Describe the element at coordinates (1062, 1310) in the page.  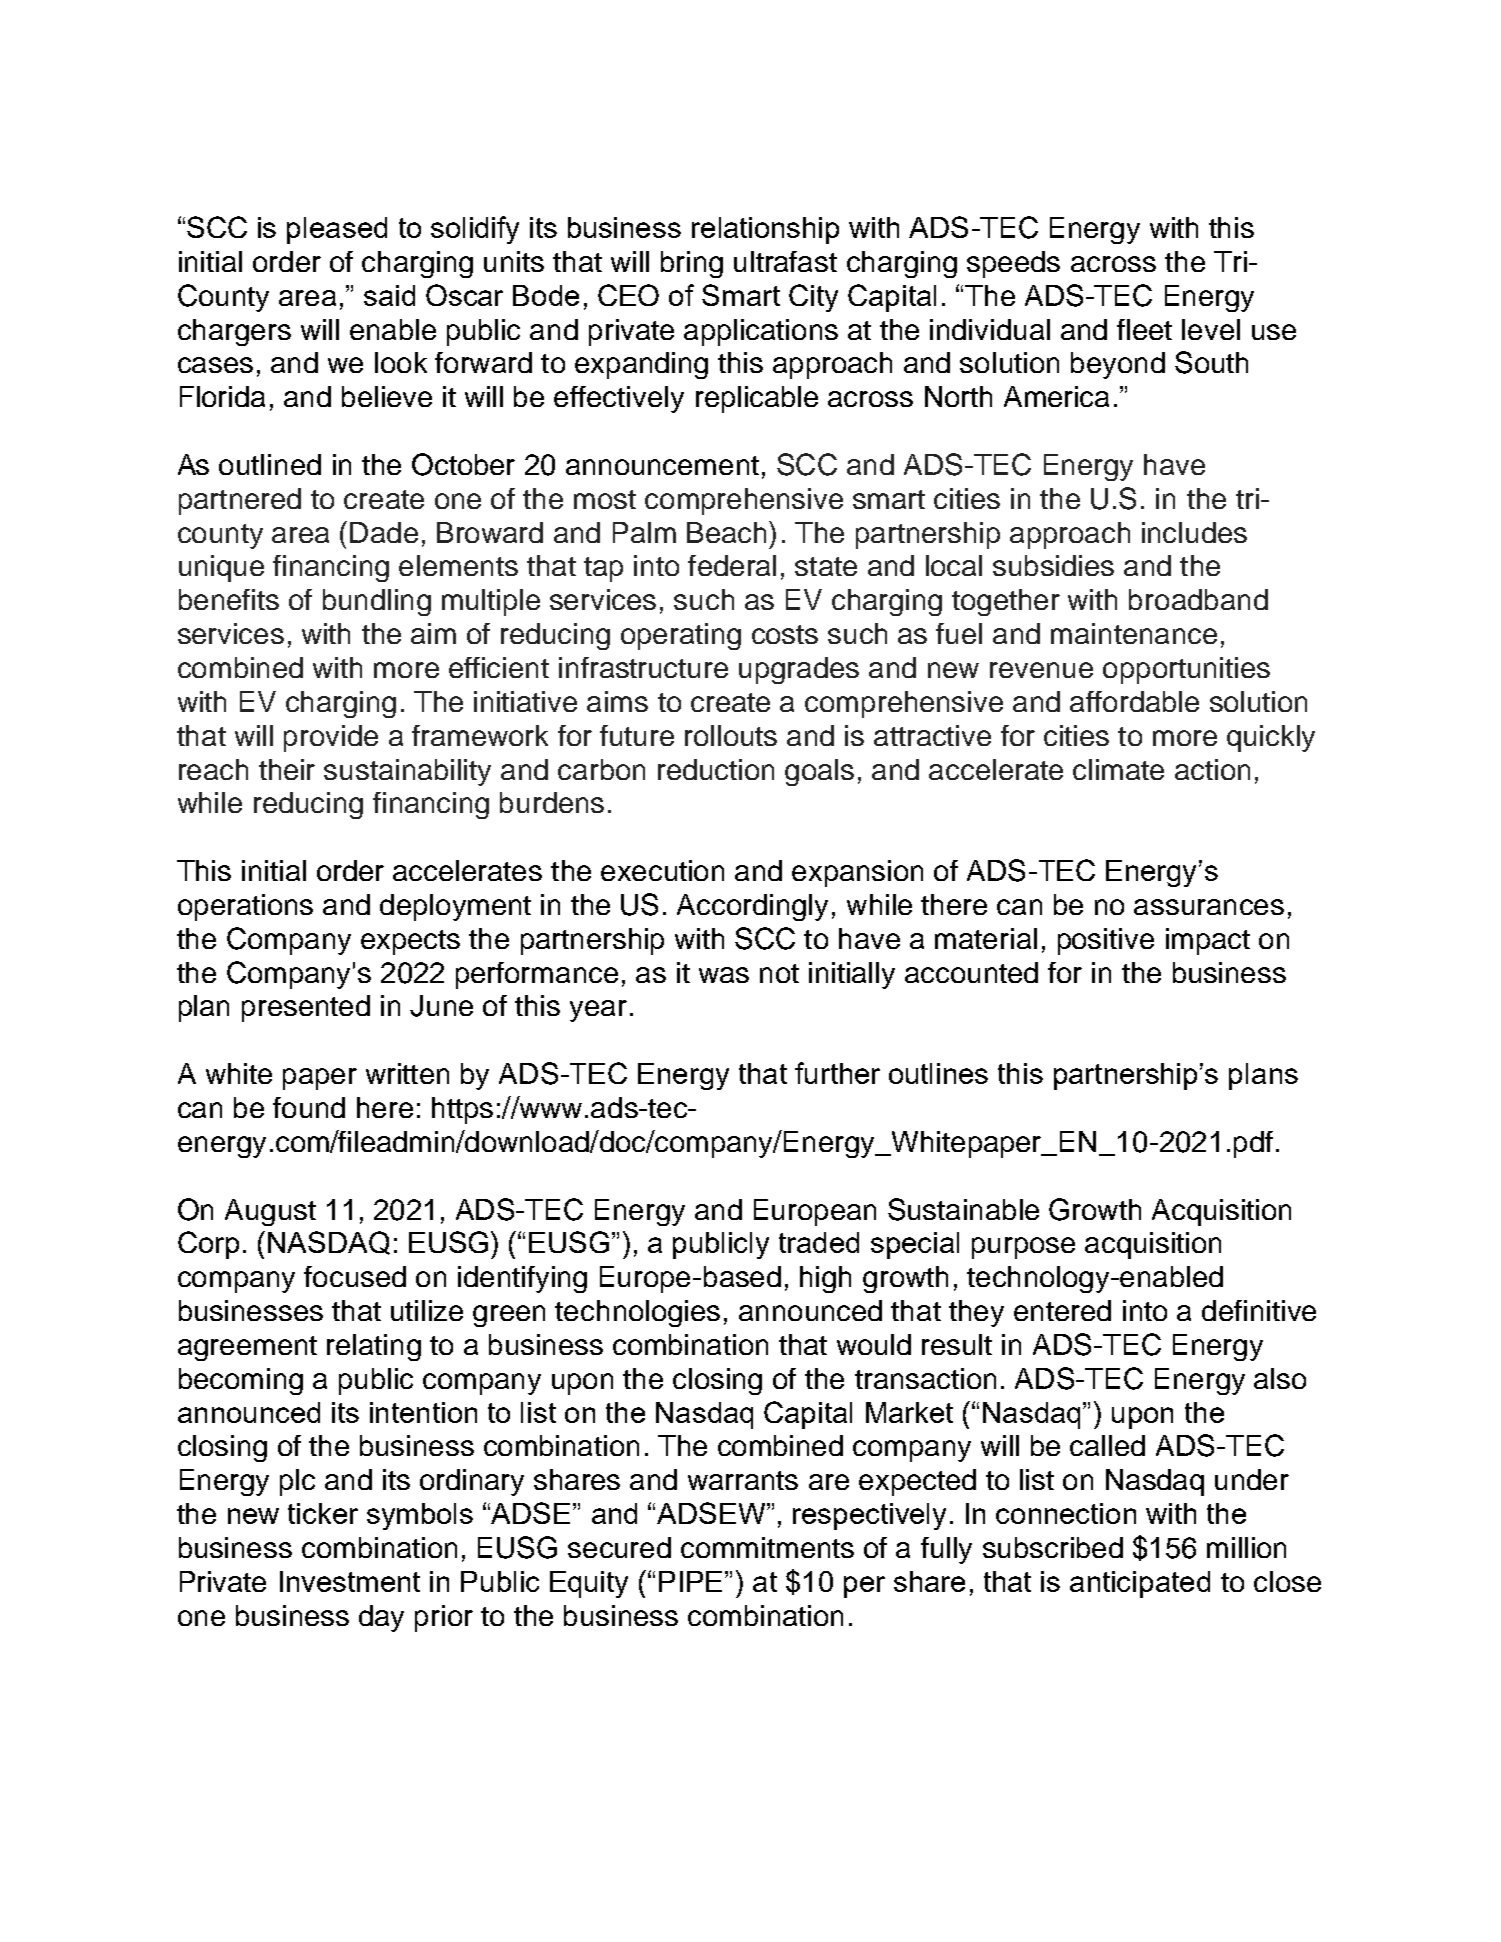
I see `entered` at that location.
